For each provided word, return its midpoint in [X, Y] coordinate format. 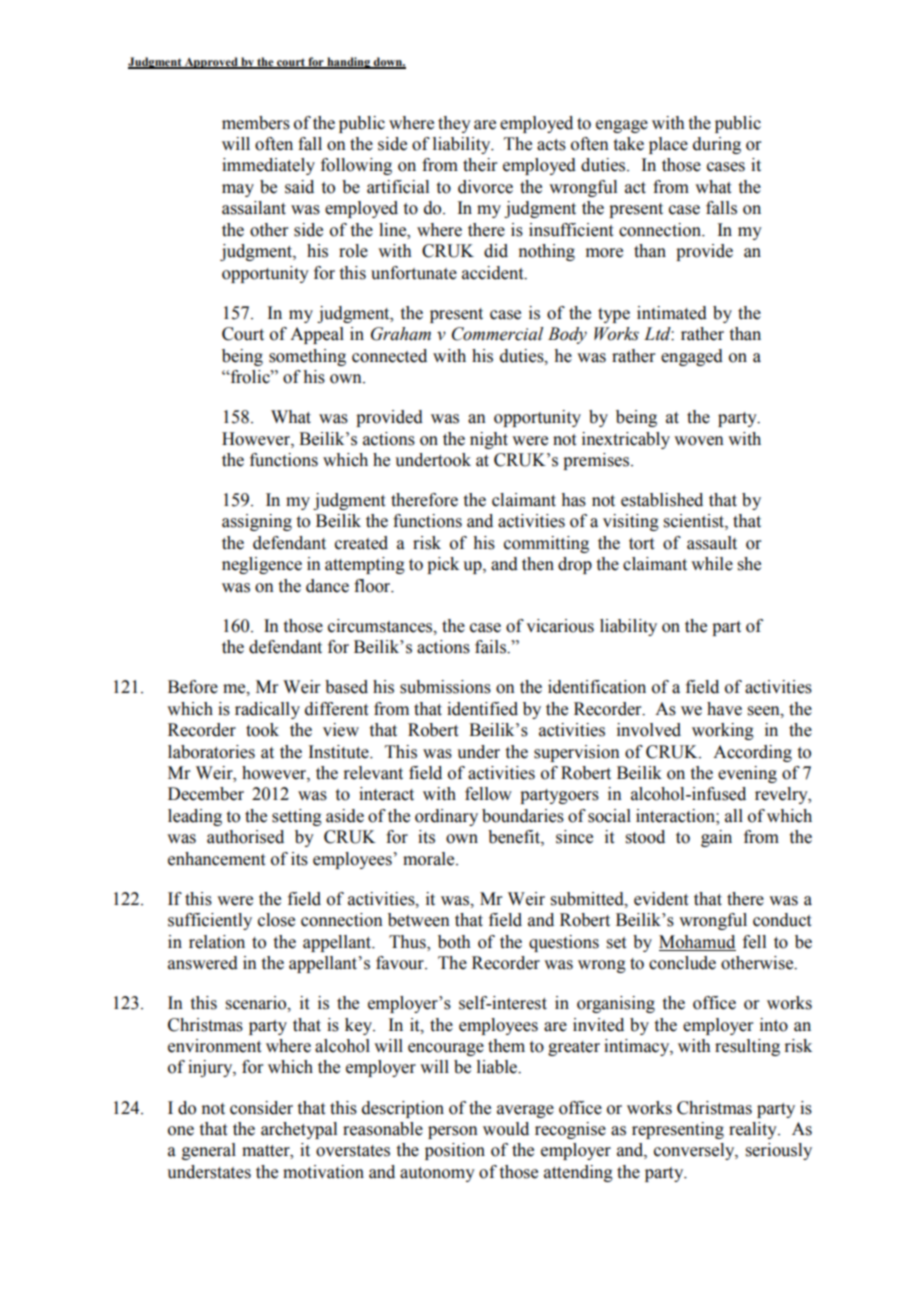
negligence [262, 565]
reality [754, 1130]
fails [491, 647]
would [506, 1129]
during [717, 145]
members [256, 123]
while [712, 564]
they [454, 124]
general [209, 1151]
